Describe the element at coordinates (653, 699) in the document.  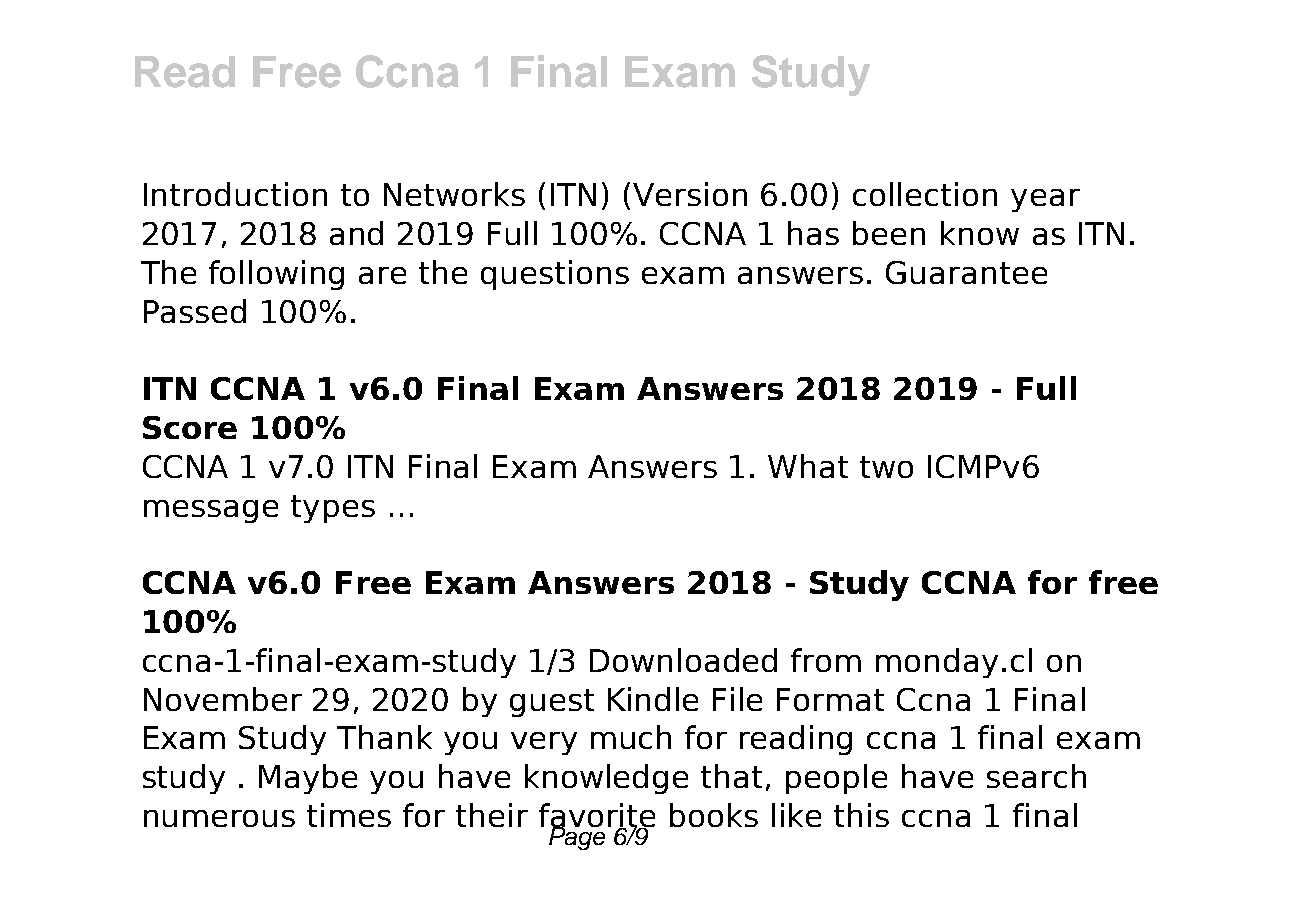
I see `Kindle` at that location.
